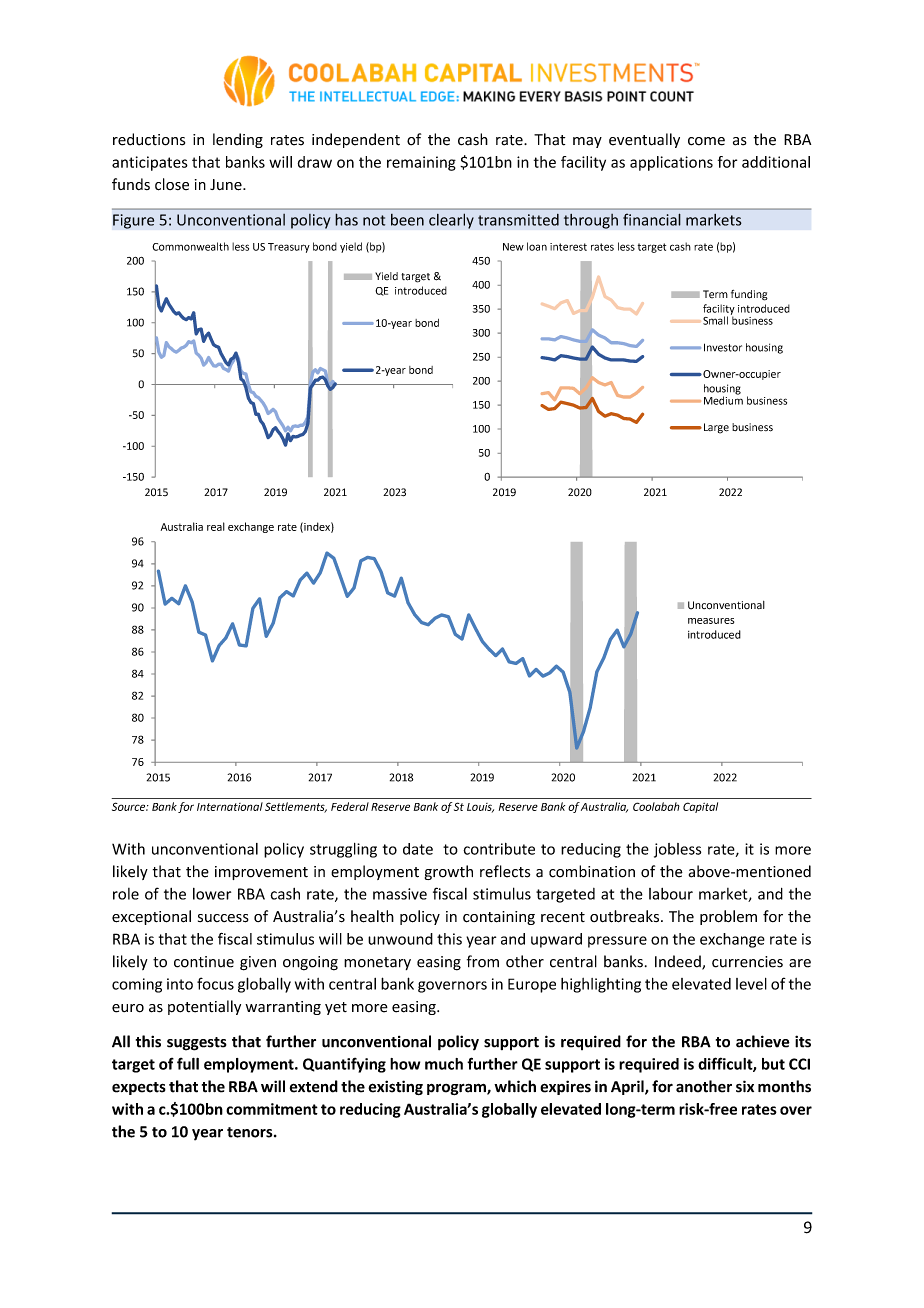  I want to click on success, so click(223, 918).
